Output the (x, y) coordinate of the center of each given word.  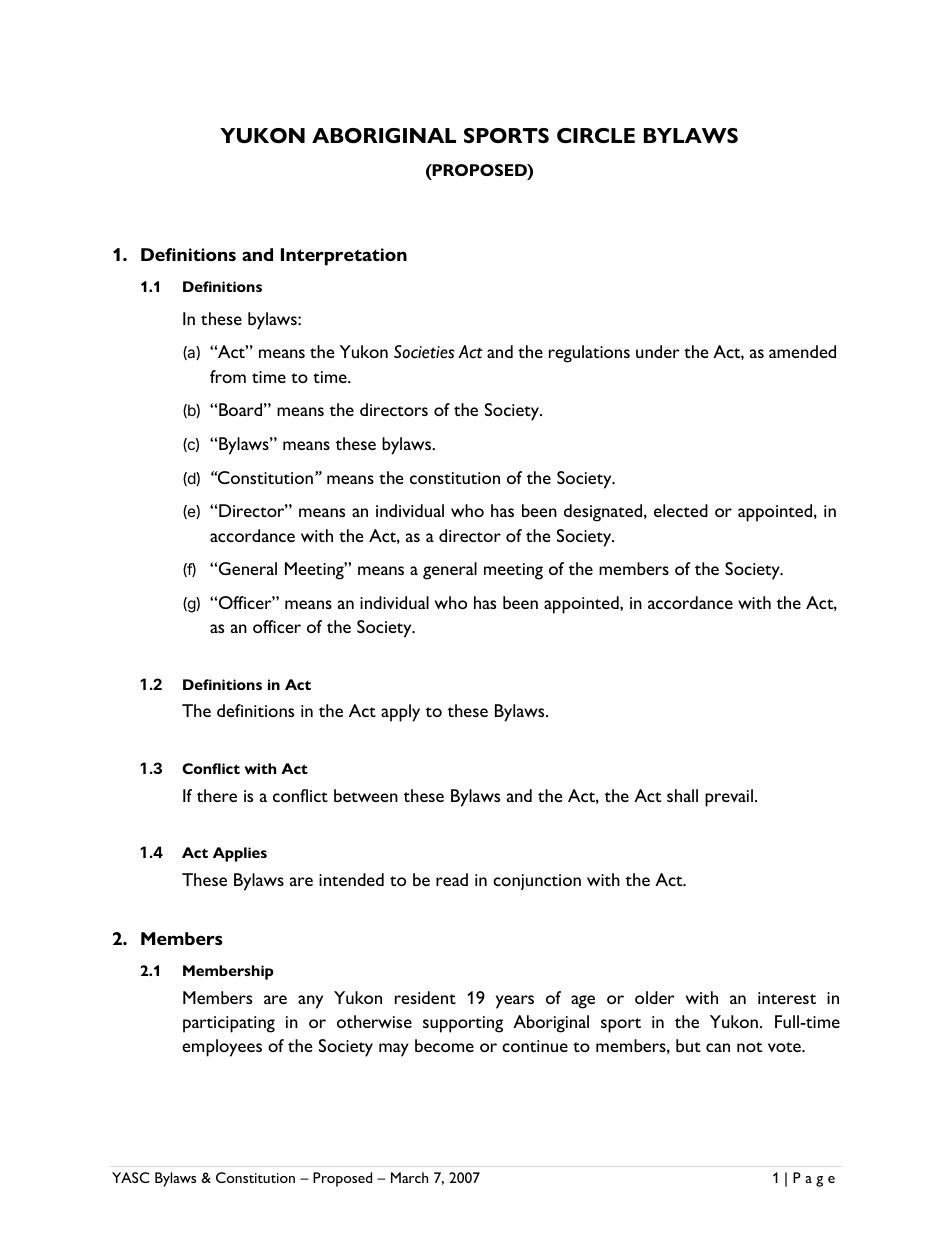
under (658, 351)
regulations (589, 354)
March (409, 1177)
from (228, 376)
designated (604, 513)
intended (351, 879)
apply (400, 713)
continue (535, 1046)
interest (787, 998)
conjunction (537, 882)
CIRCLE (596, 135)
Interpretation (344, 257)
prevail (729, 798)
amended (802, 351)
